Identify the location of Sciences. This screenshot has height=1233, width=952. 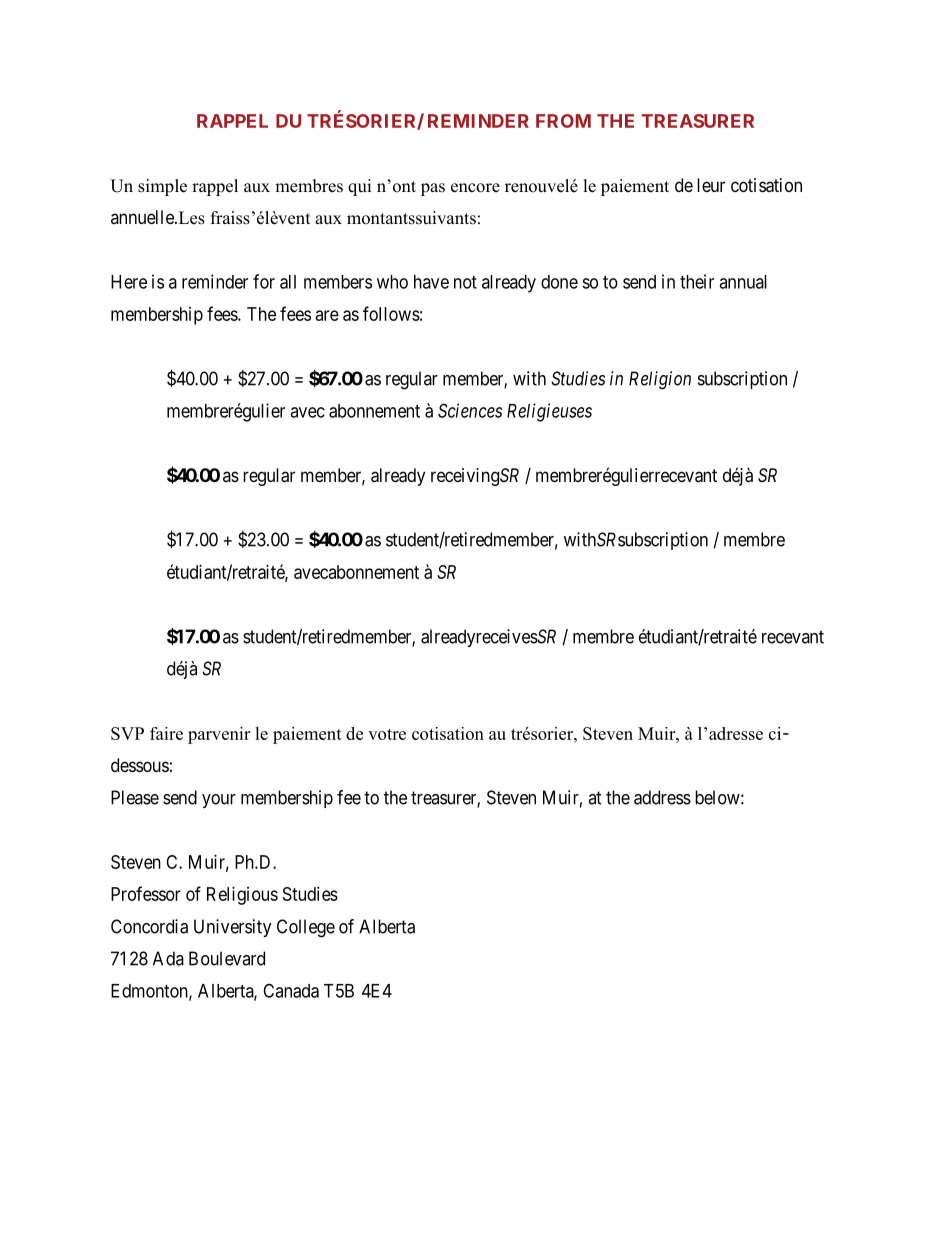
(470, 410).
